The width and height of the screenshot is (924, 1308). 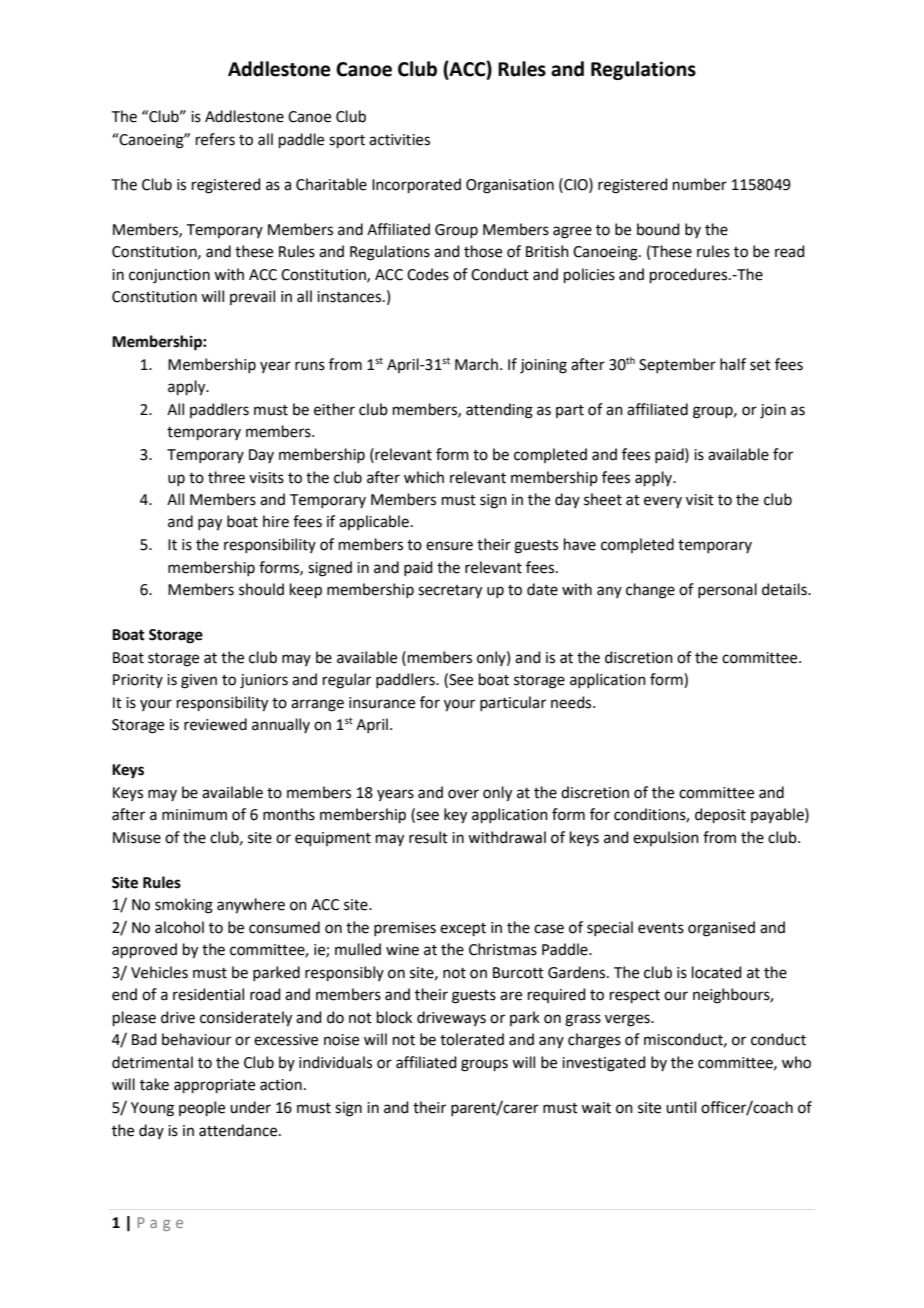 I want to click on number, so click(x=700, y=184).
